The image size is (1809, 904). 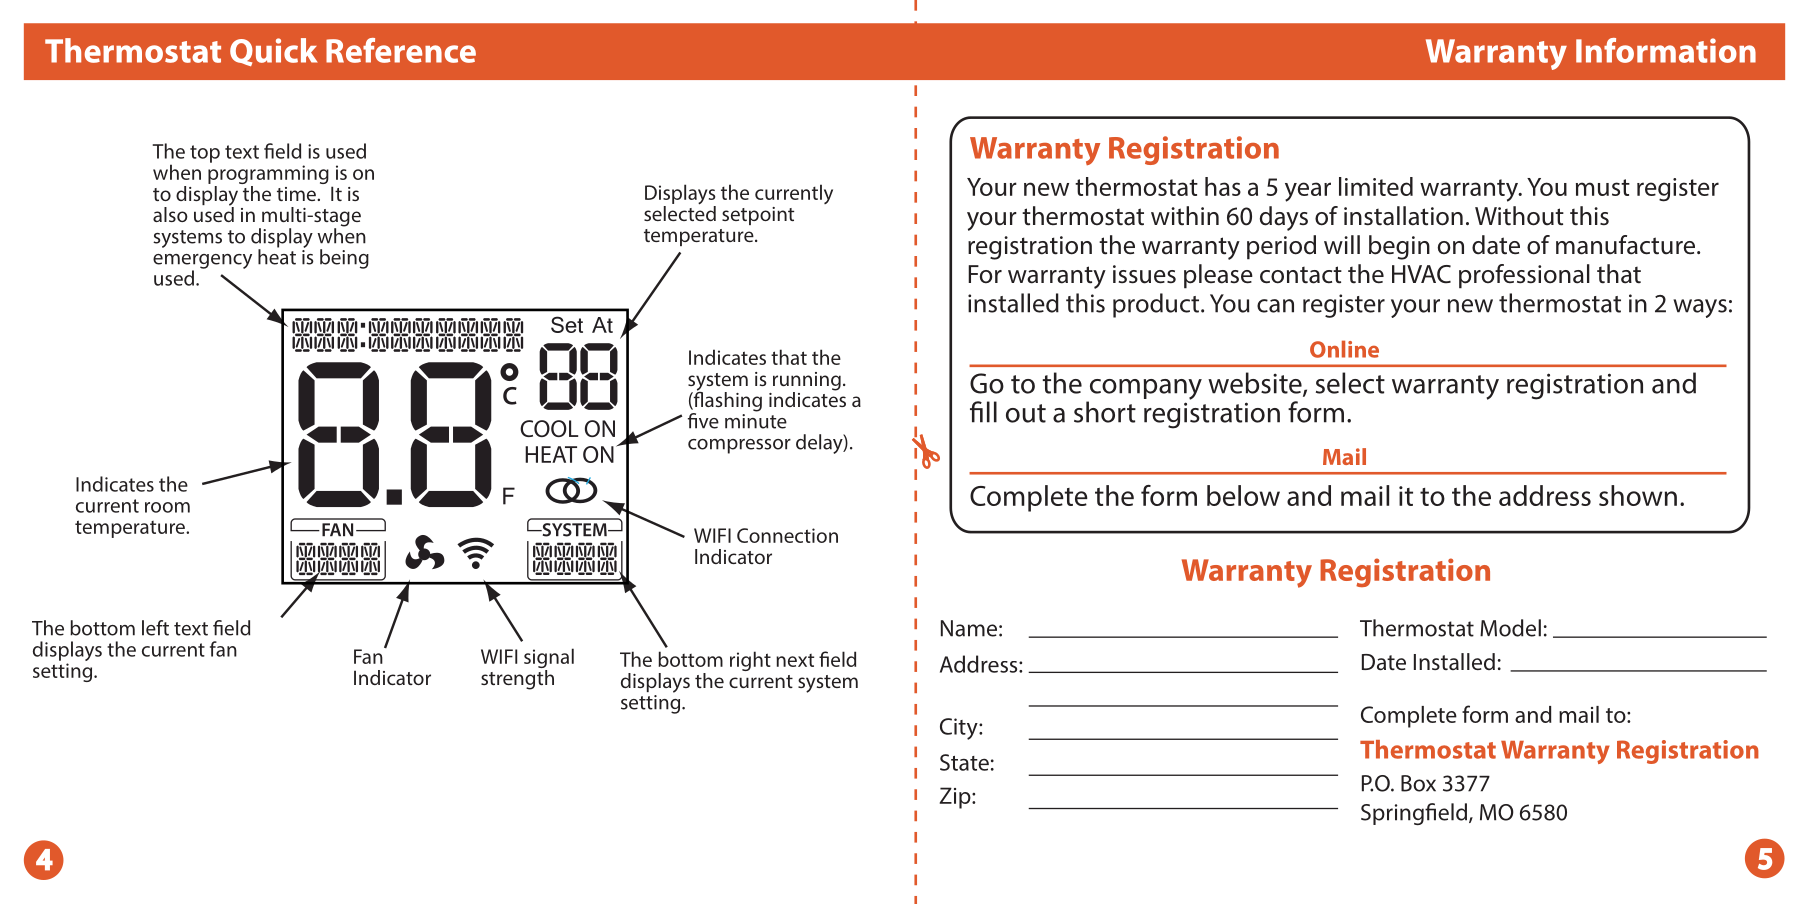 I want to click on State, so click(x=964, y=762).
